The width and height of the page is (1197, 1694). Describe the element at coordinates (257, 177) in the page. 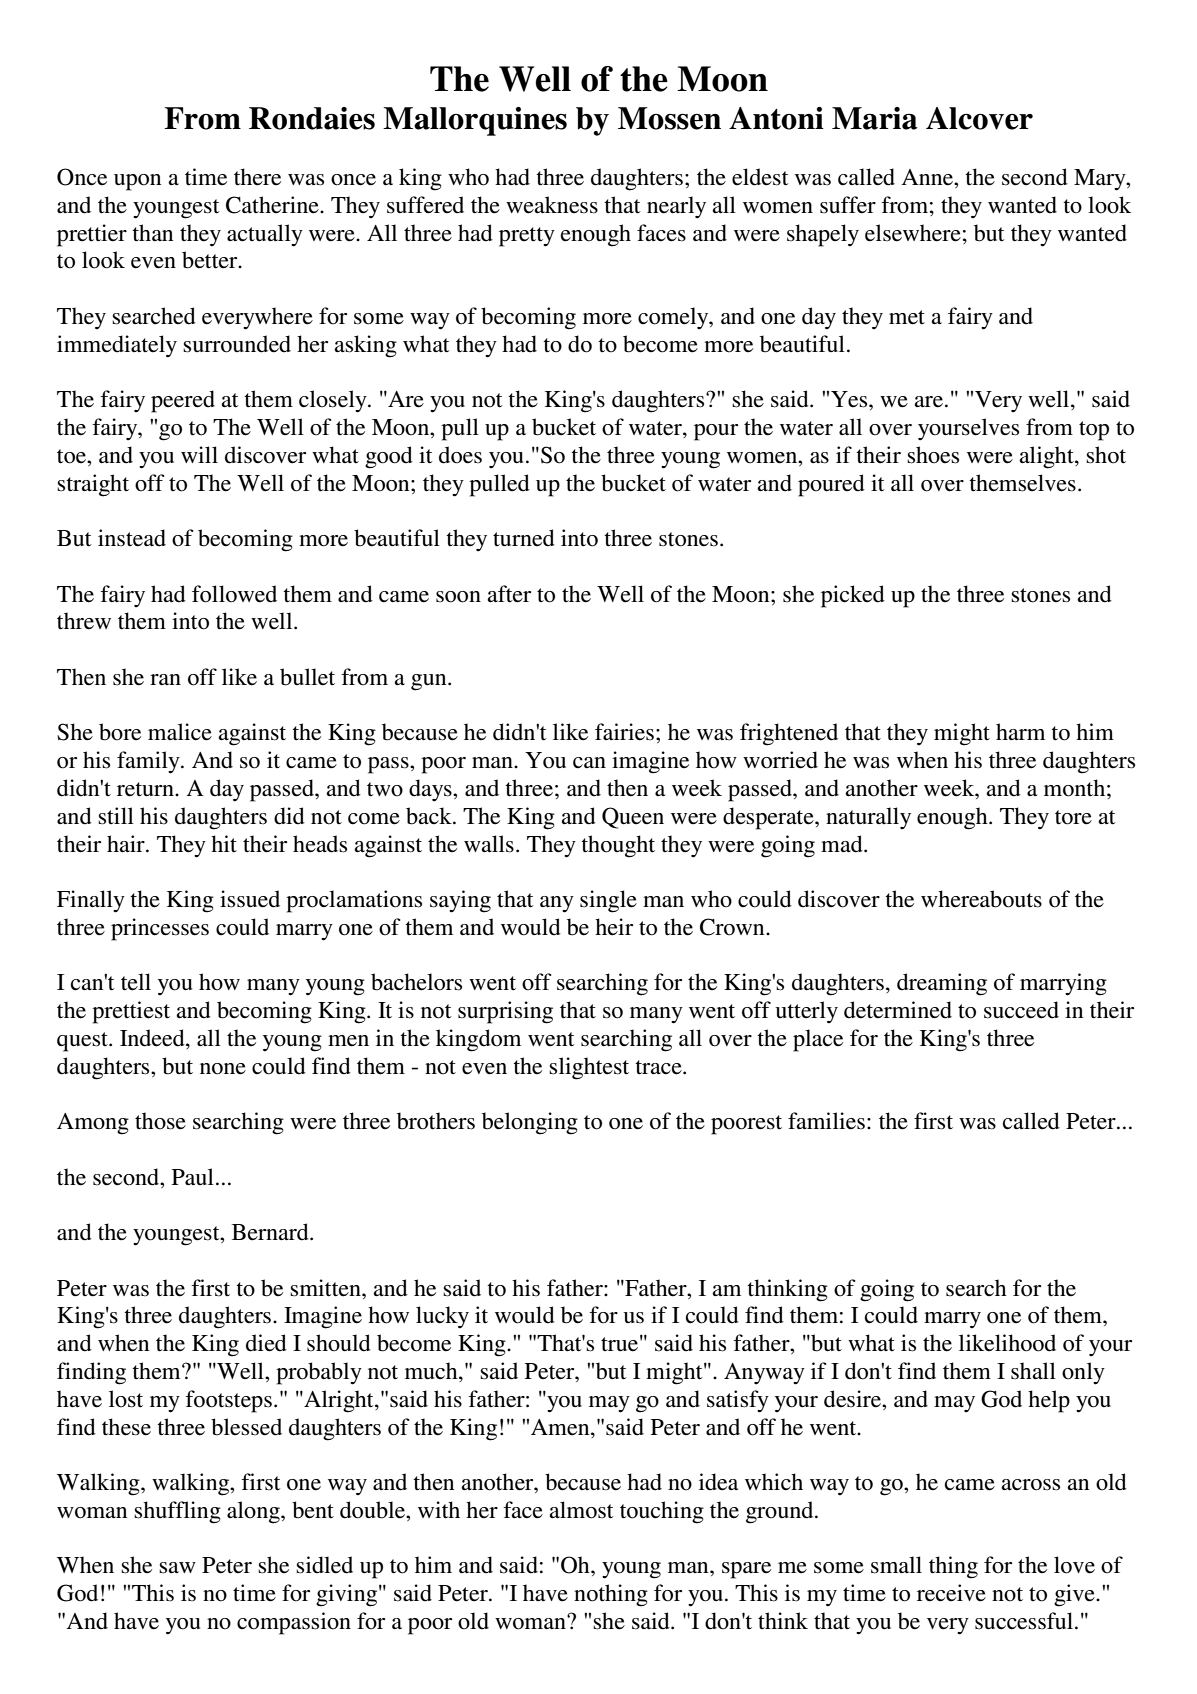

I see `there` at that location.
